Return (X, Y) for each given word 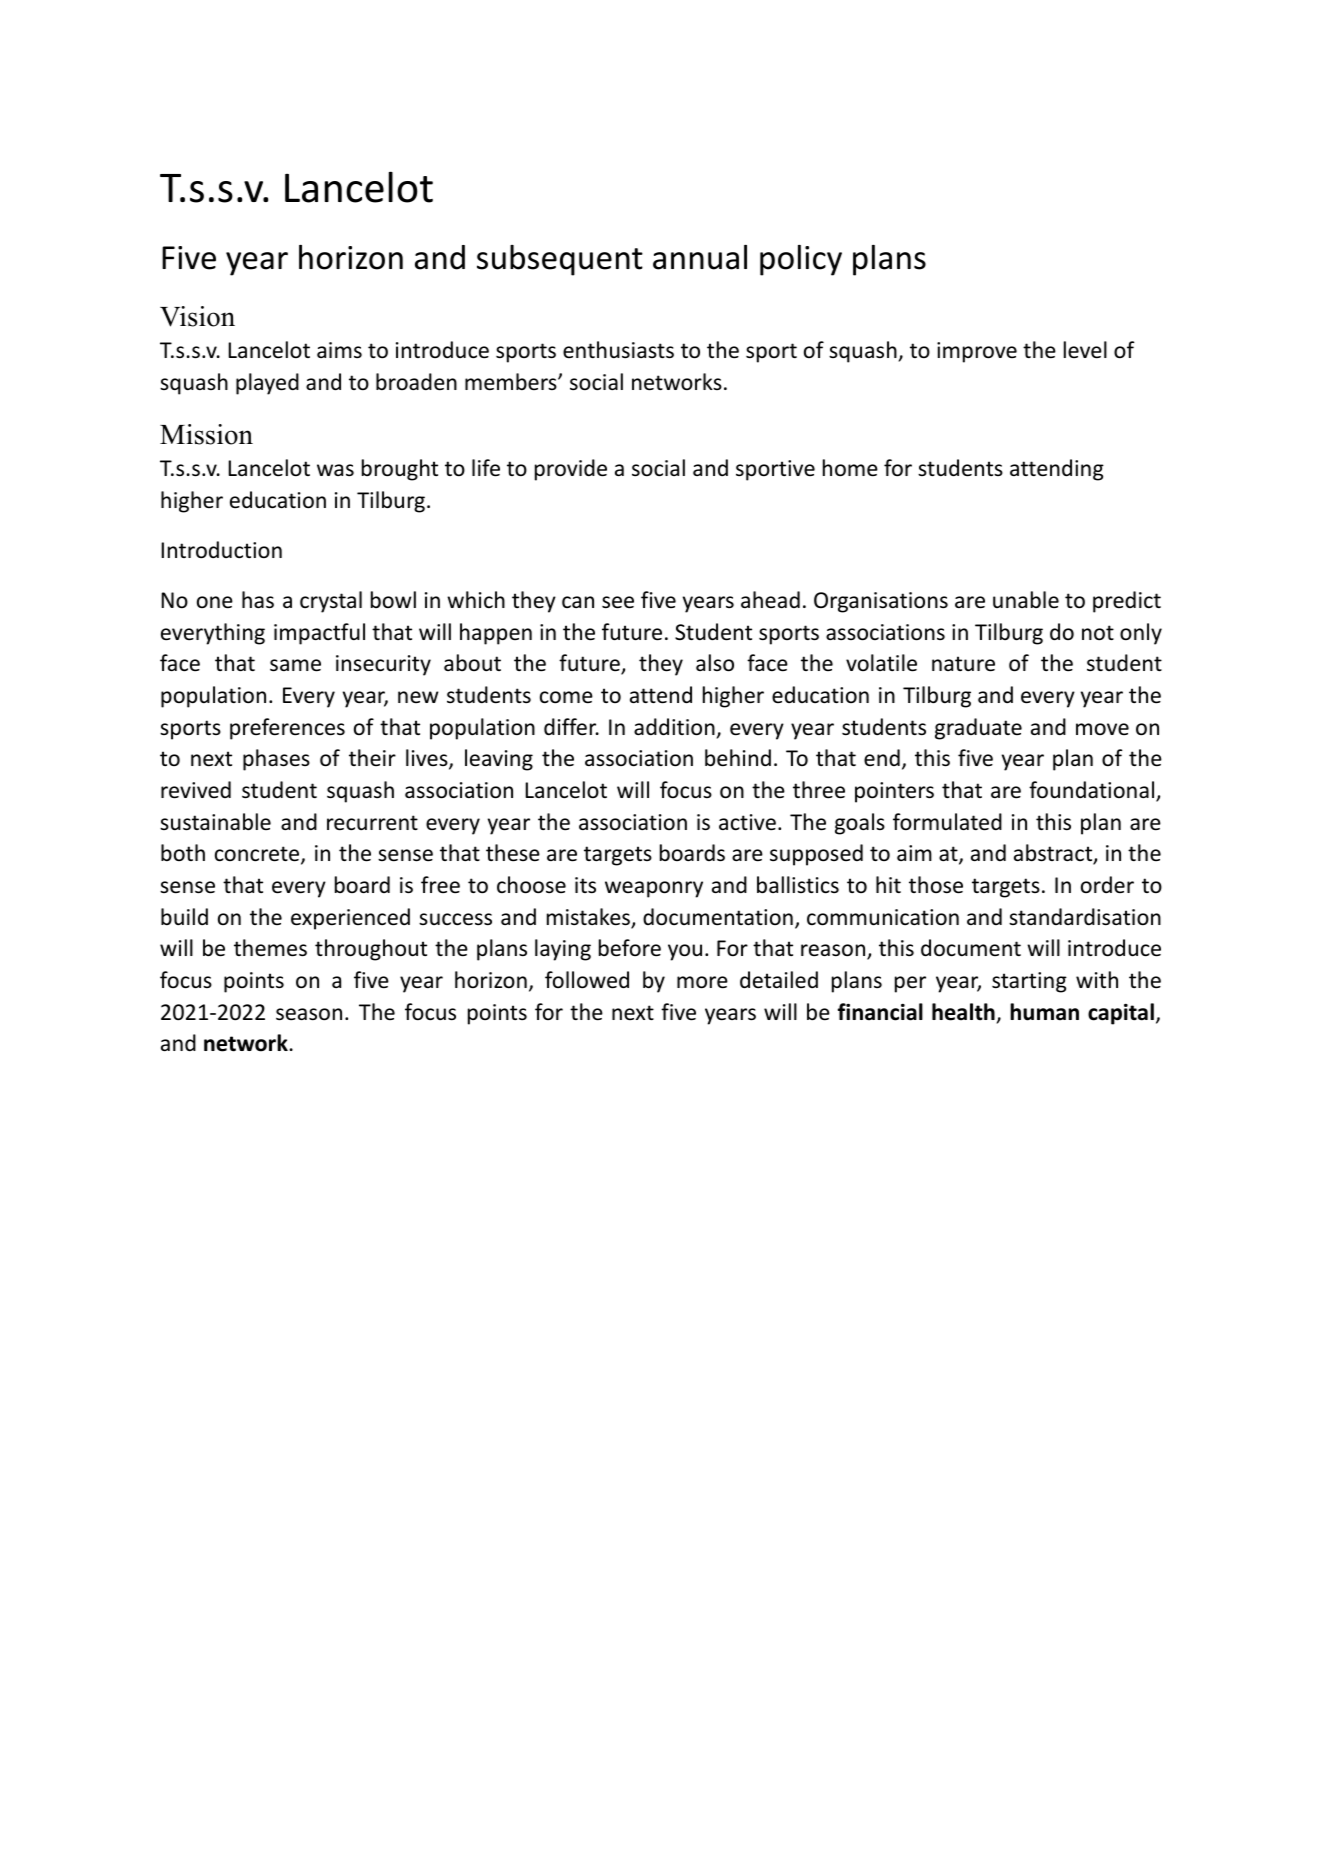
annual (700, 257)
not (1098, 633)
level (1085, 350)
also (715, 663)
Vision (197, 316)
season (309, 1014)
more (702, 982)
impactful (319, 634)
